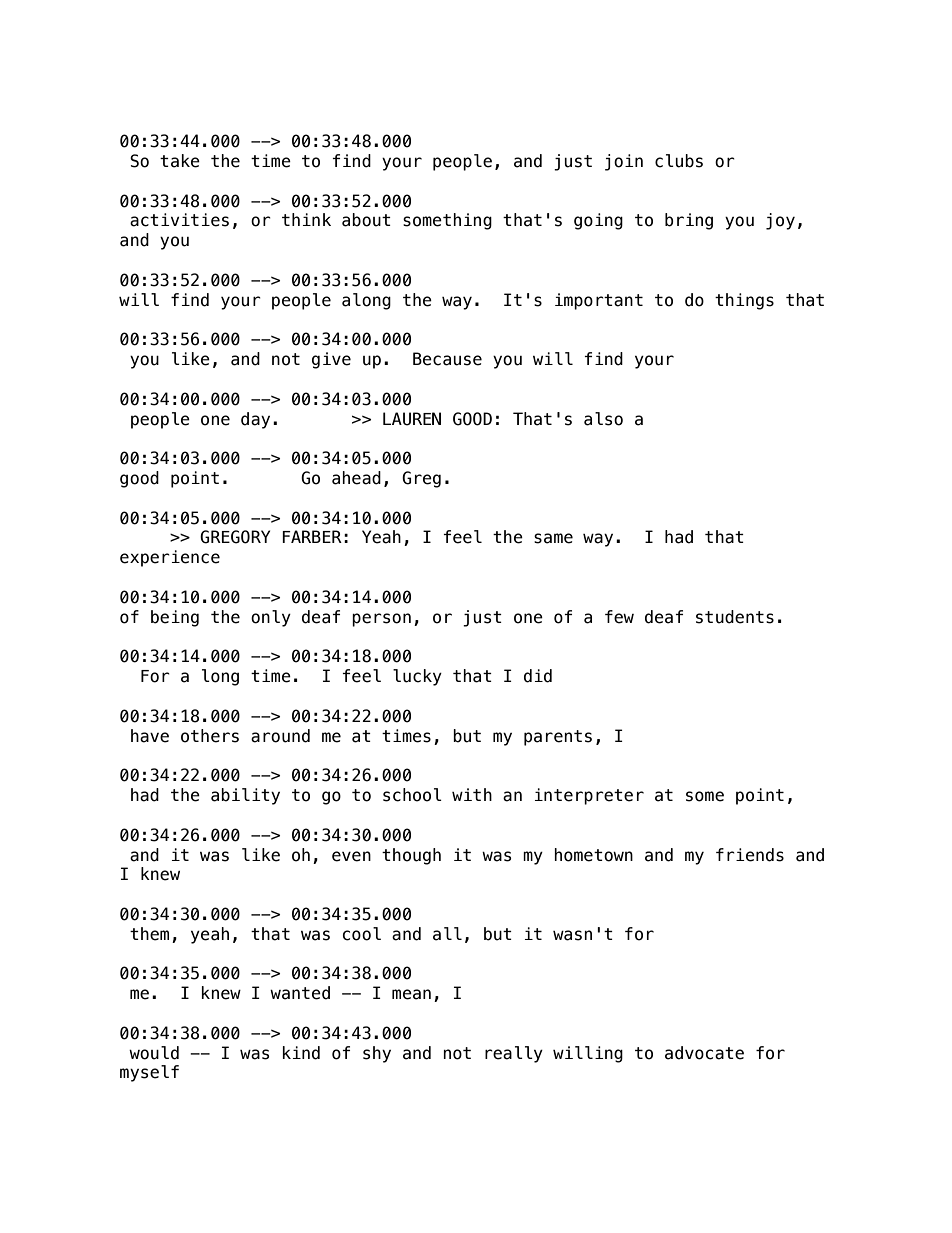 The width and height of the document is (952, 1233). Describe the element at coordinates (589, 796) in the document. I see `interpreter` at that location.
